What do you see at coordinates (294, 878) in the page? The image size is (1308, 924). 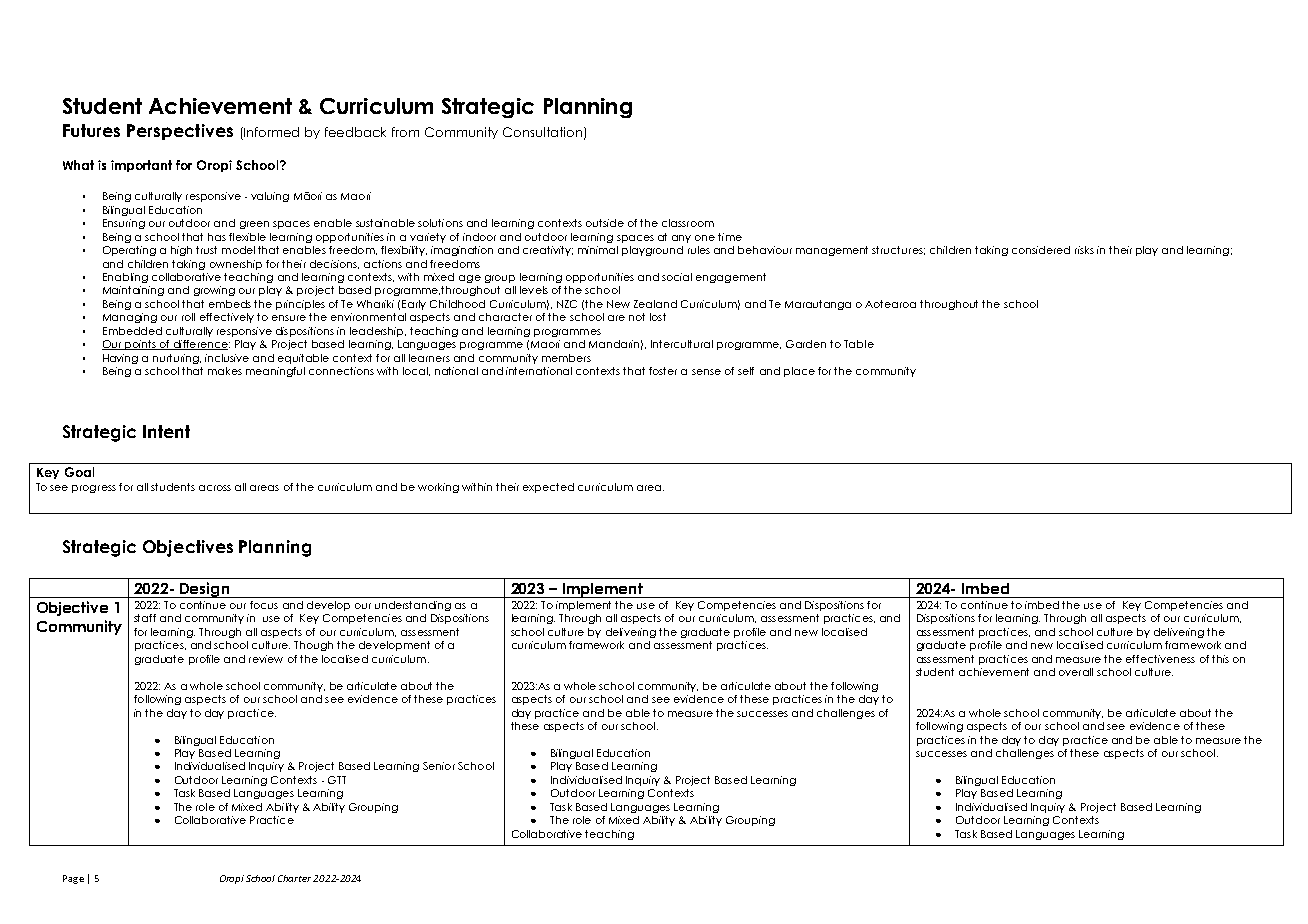 I see `Charter` at bounding box center [294, 878].
